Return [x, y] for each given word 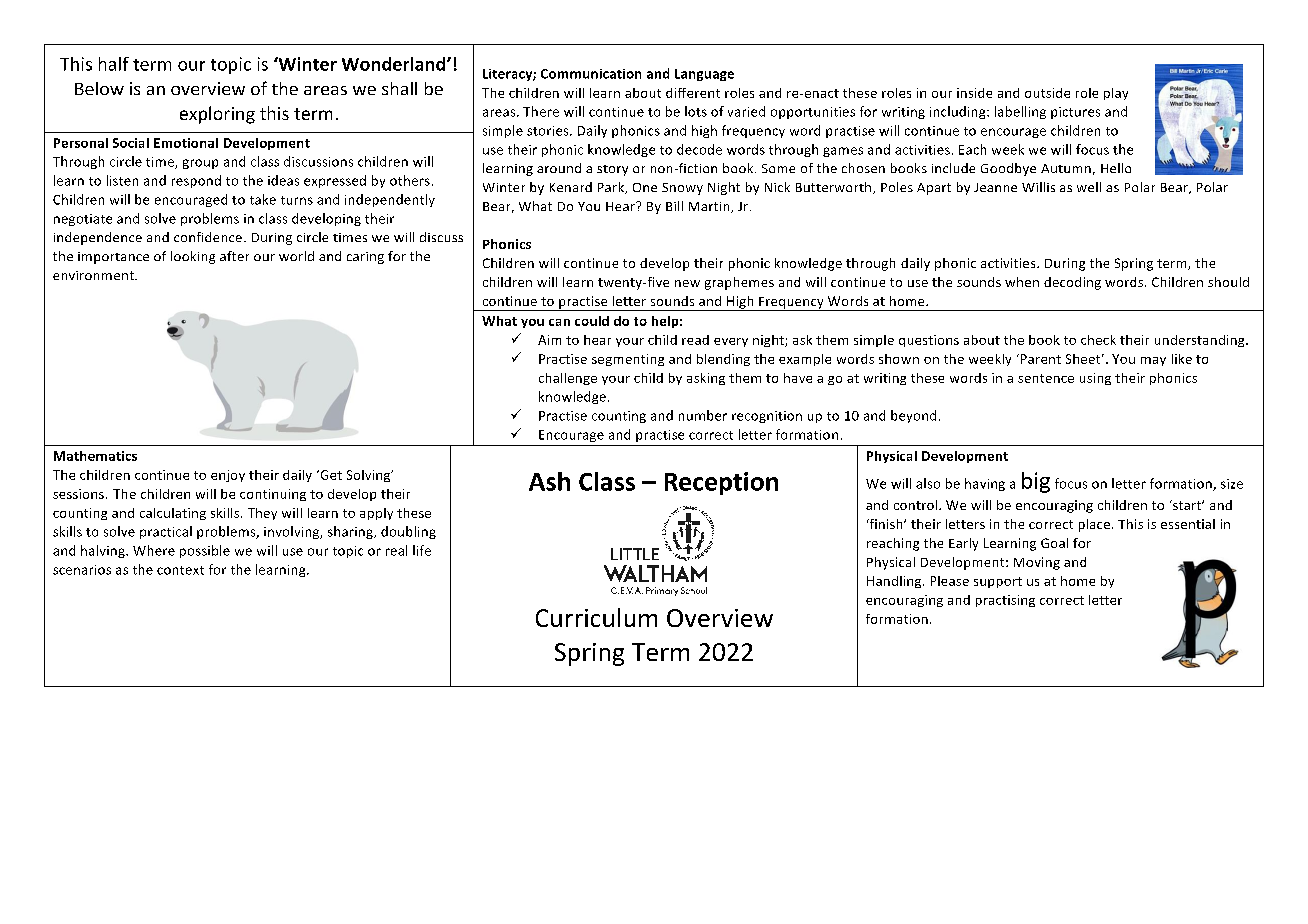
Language [704, 75]
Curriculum [596, 617]
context [180, 570]
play [1116, 94]
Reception [721, 483]
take [263, 199]
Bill [674, 206]
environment [94, 275]
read [695, 340]
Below [99, 88]
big [1036, 482]
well [1089, 187]
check [1098, 340]
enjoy [228, 476]
